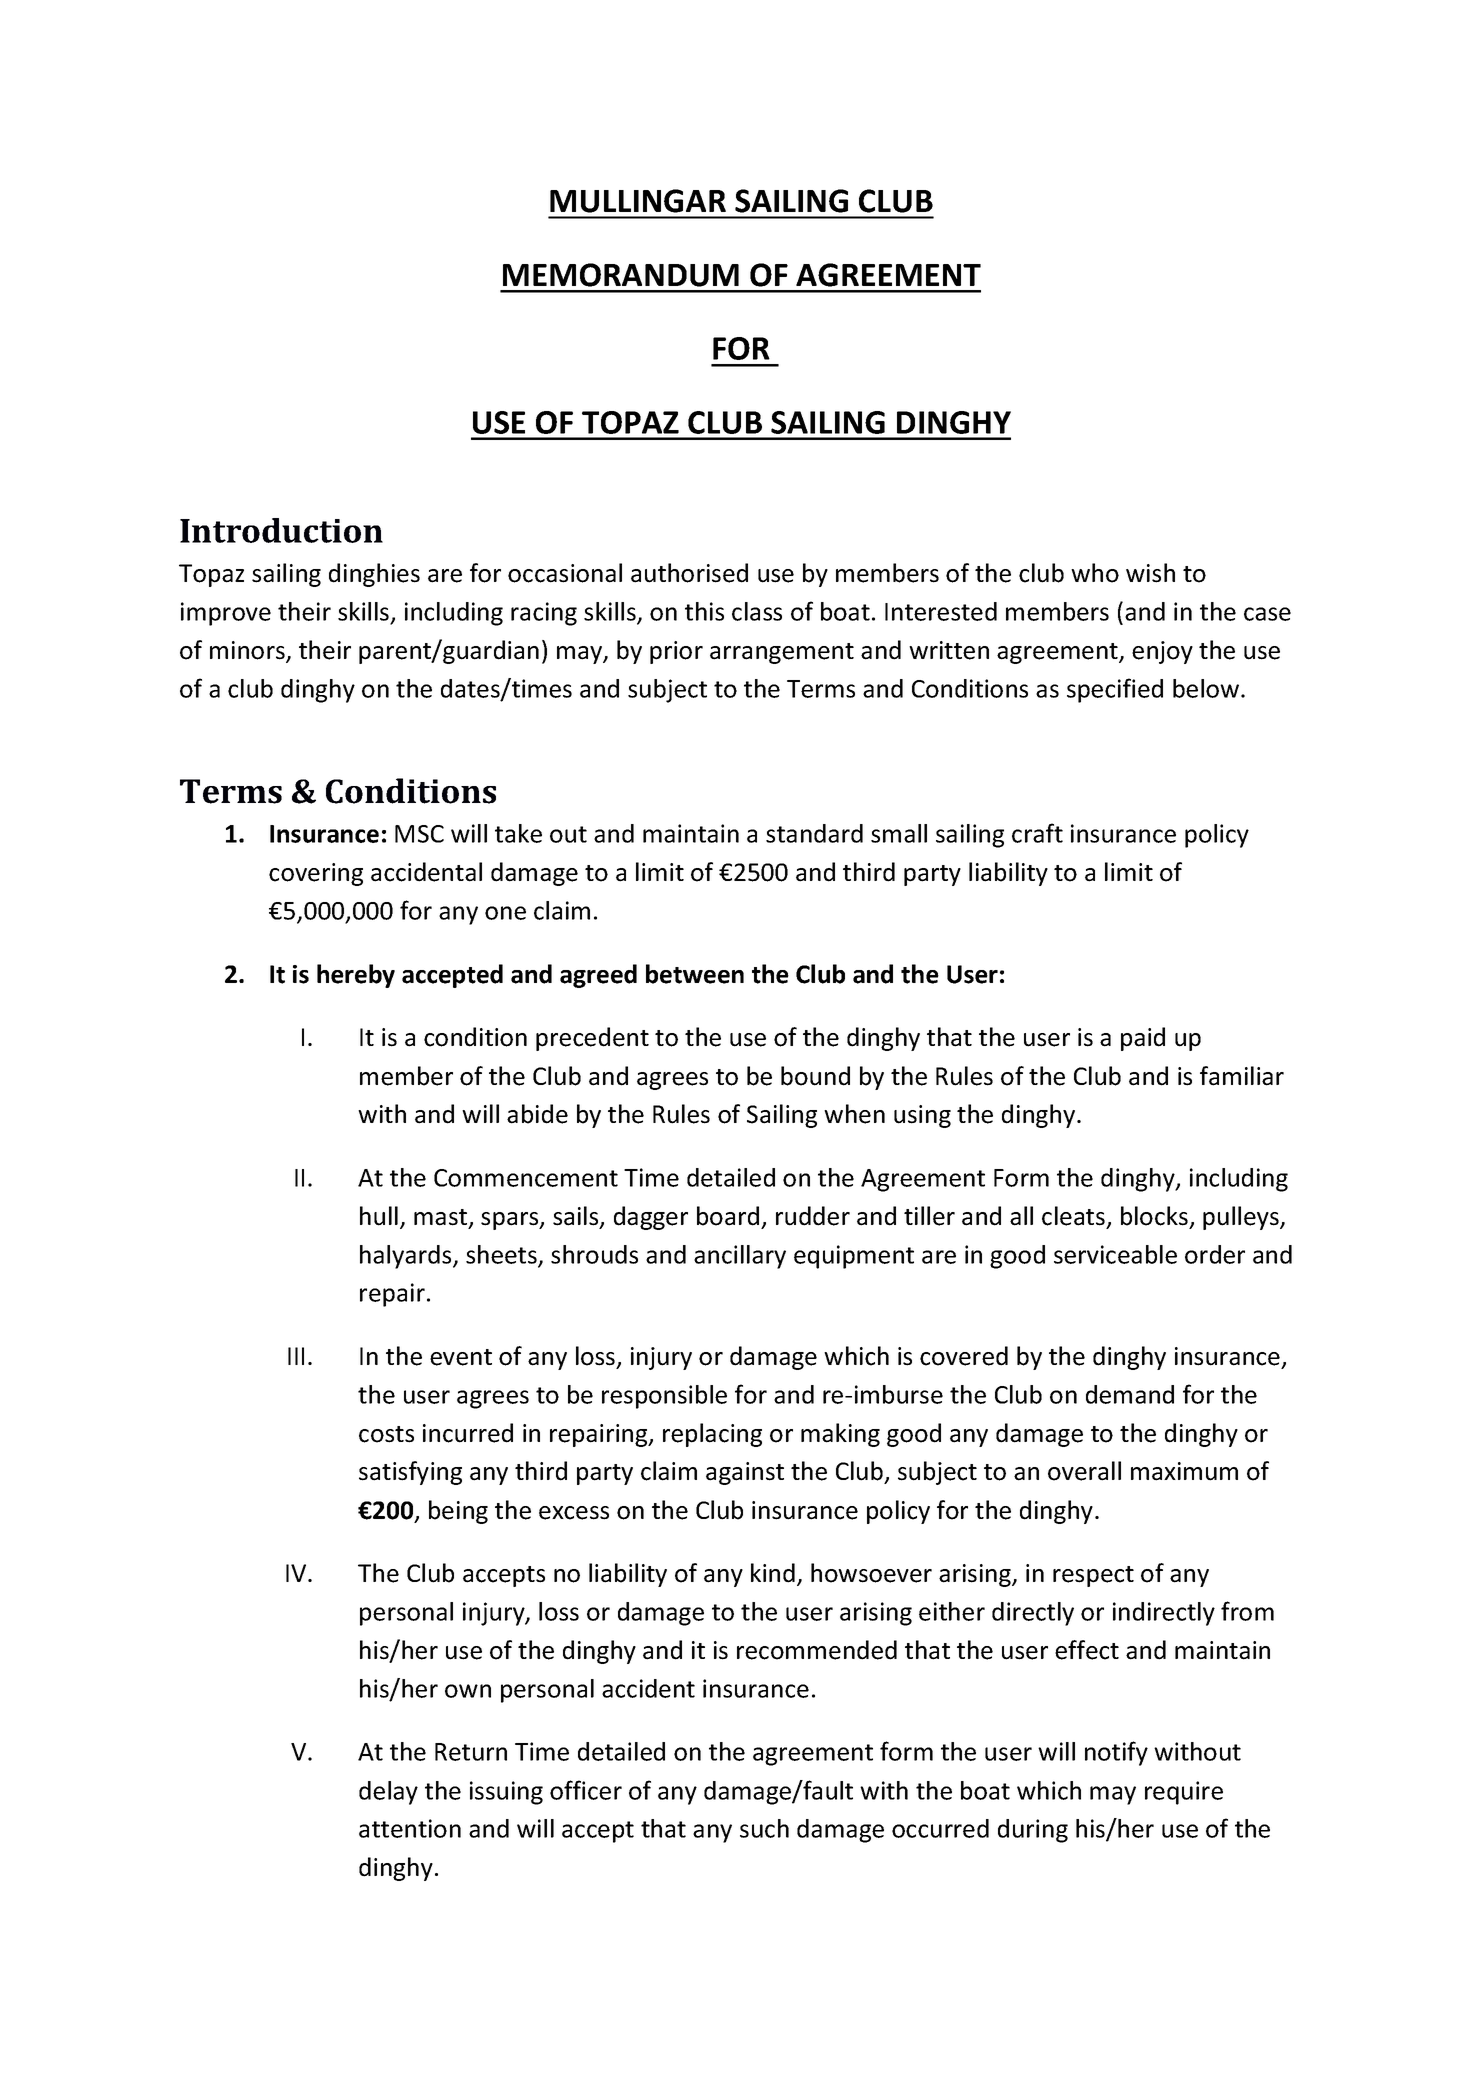  I want to click on hereby, so click(356, 976).
